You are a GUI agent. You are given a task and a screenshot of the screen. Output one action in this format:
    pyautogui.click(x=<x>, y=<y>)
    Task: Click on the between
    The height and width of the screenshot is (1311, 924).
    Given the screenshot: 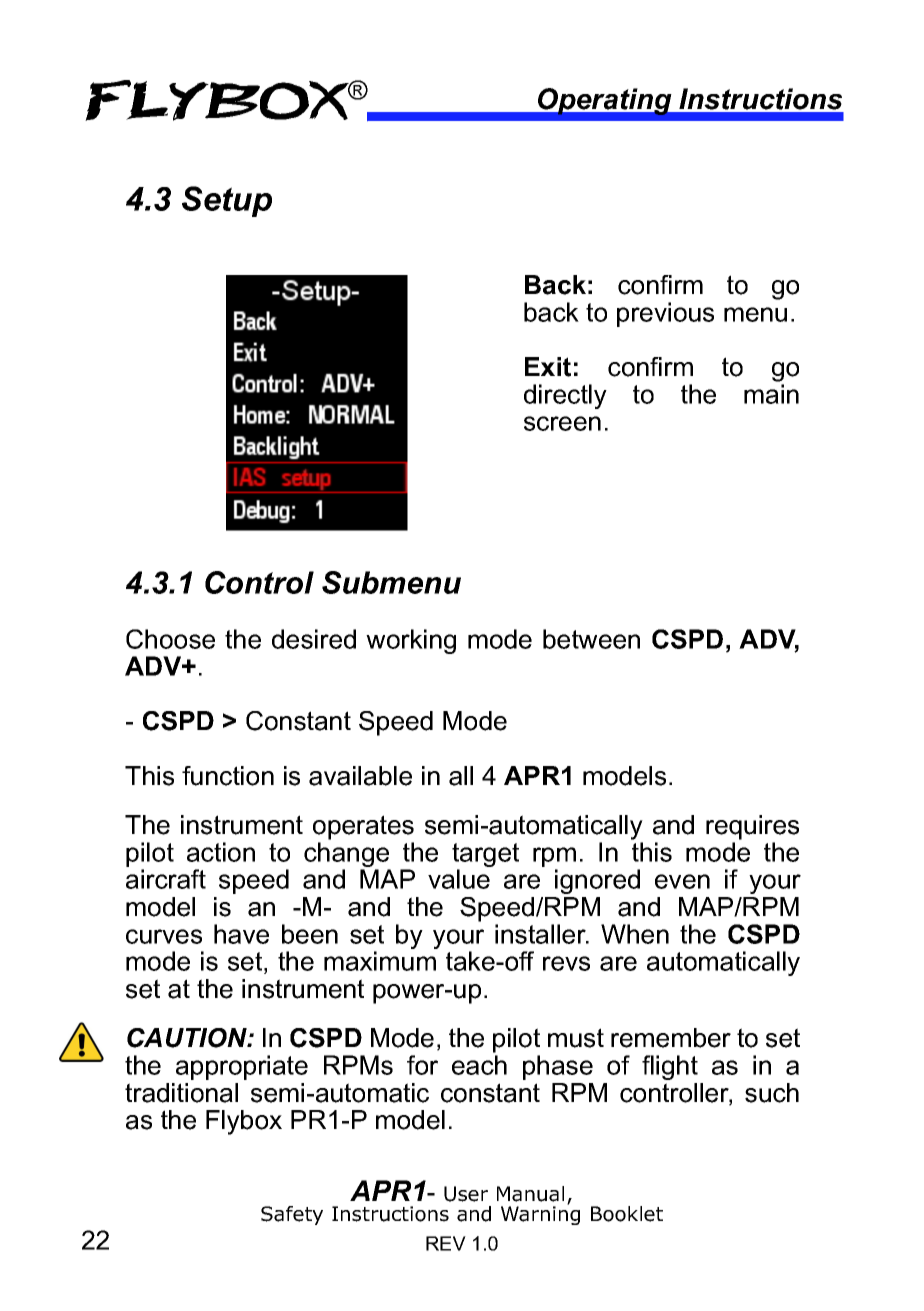 What is the action you would take?
    pyautogui.click(x=591, y=639)
